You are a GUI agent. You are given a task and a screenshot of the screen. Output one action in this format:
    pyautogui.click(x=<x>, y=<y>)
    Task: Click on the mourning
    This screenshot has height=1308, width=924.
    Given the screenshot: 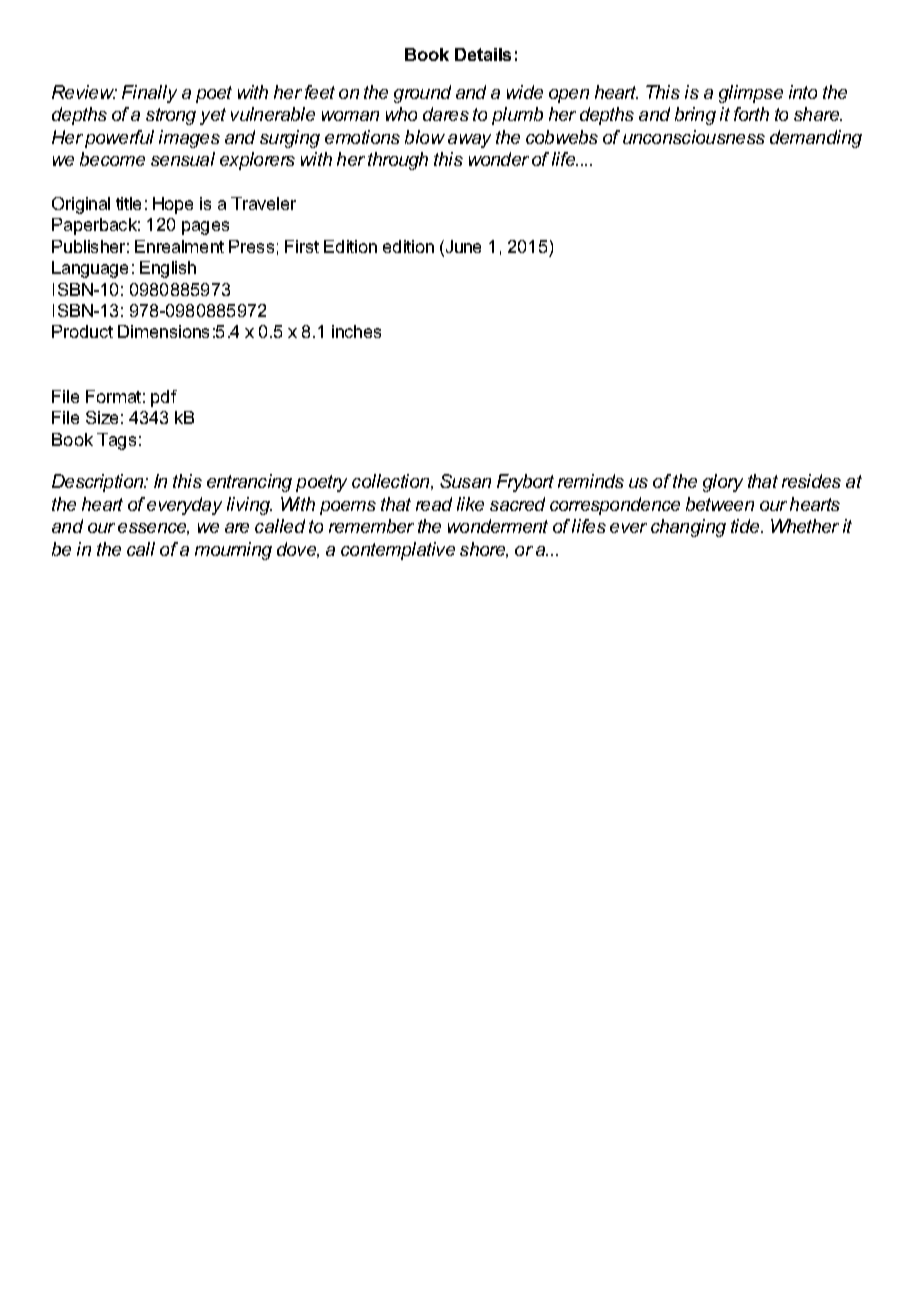 What is the action you would take?
    pyautogui.click(x=233, y=551)
